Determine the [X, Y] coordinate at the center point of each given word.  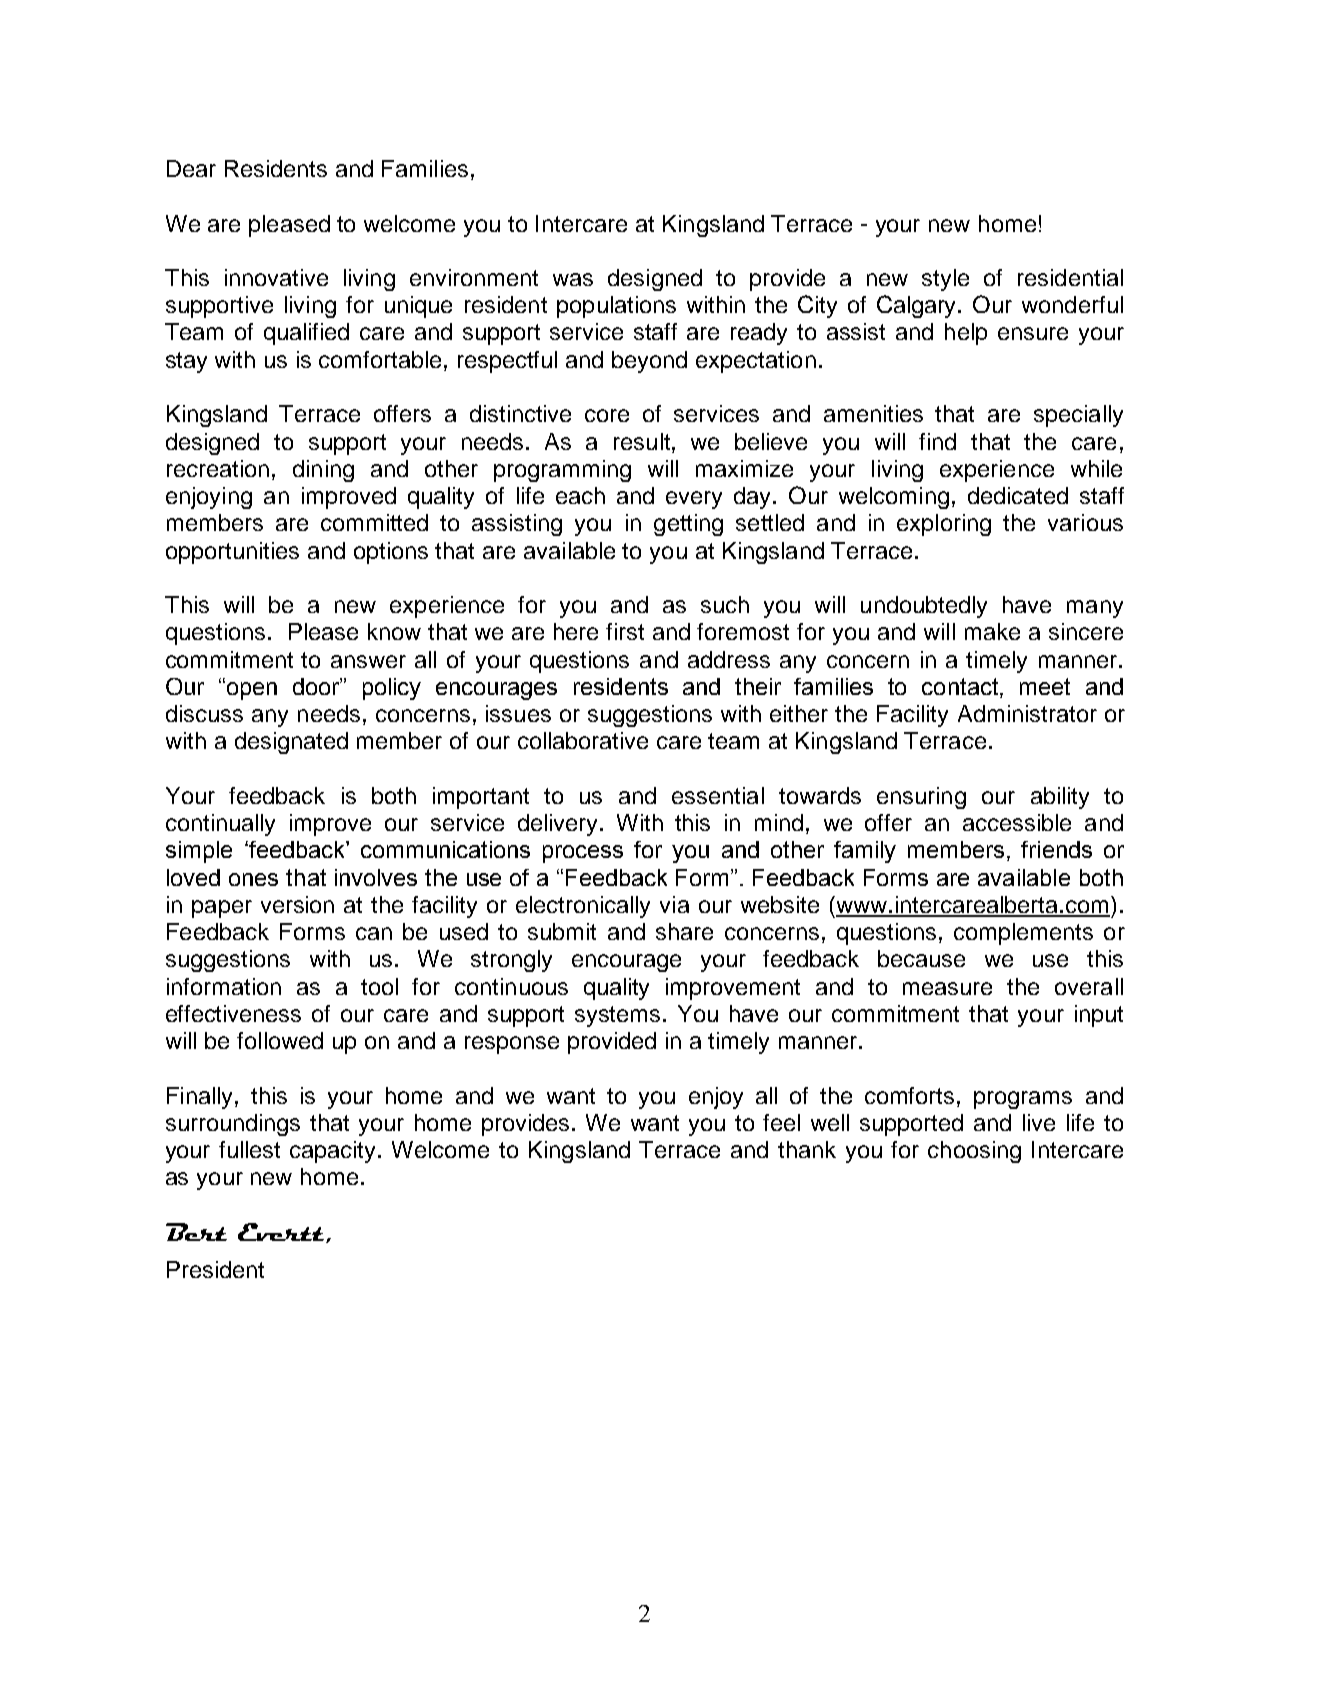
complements [1023, 934]
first [625, 631]
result [642, 441]
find [937, 441]
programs [1023, 1100]
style [945, 280]
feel [781, 1122]
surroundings [233, 1125]
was [573, 279]
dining [323, 471]
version [297, 904]
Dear [191, 168]
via [674, 904]
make [992, 631]
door [317, 686]
